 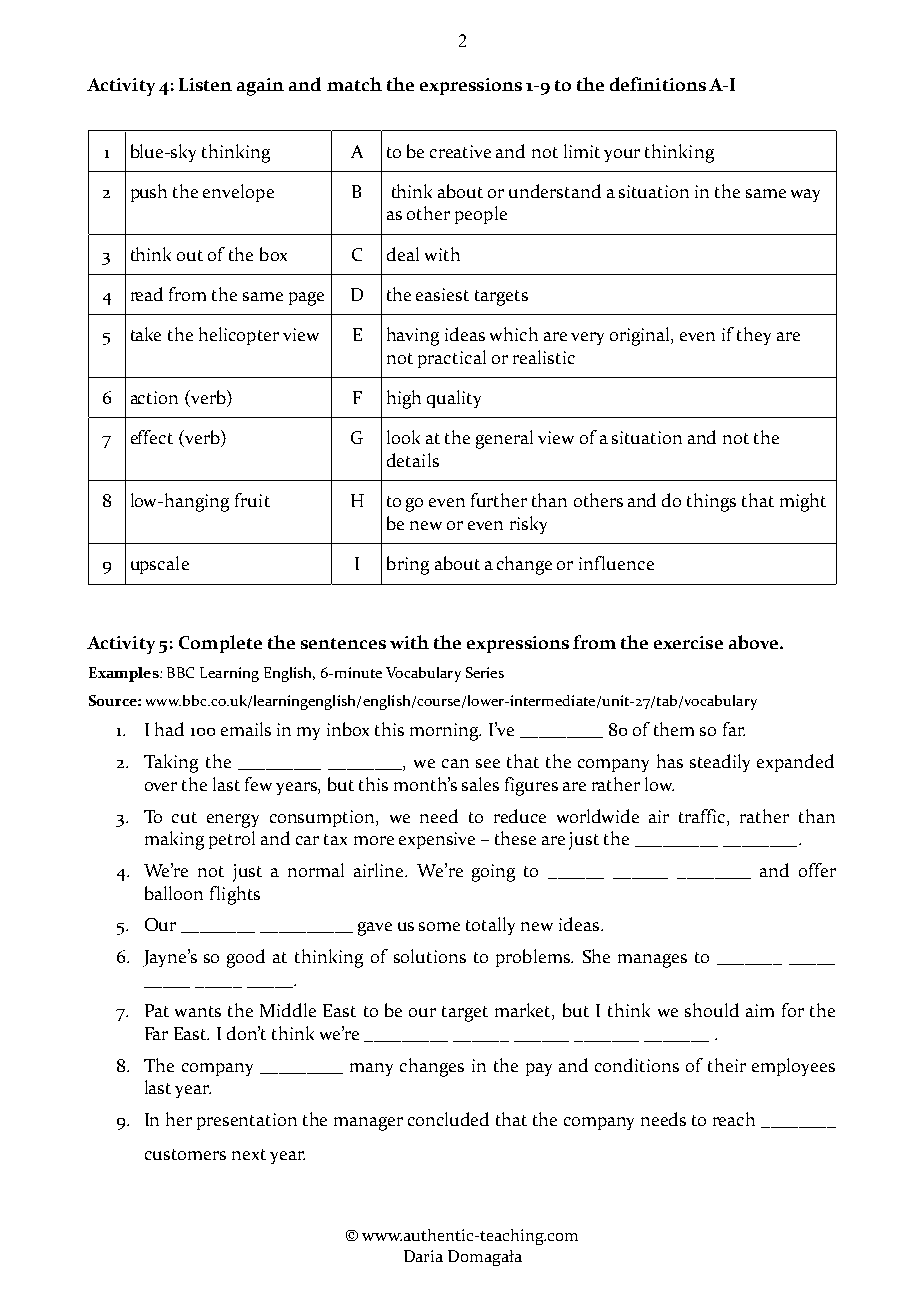 What do you see at coordinates (205, 84) in the image?
I see `Listen` at bounding box center [205, 84].
